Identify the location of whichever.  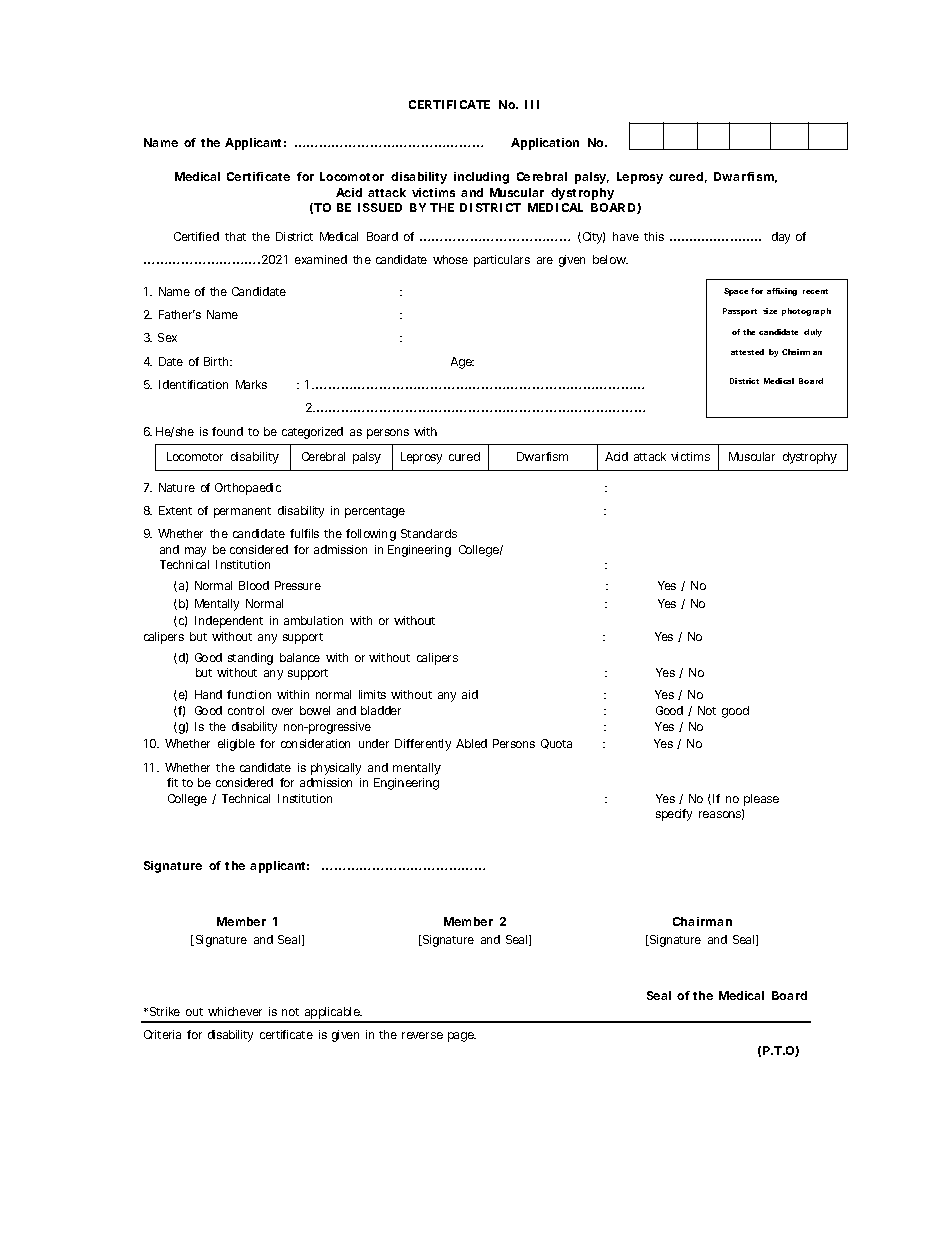
(235, 1011).
